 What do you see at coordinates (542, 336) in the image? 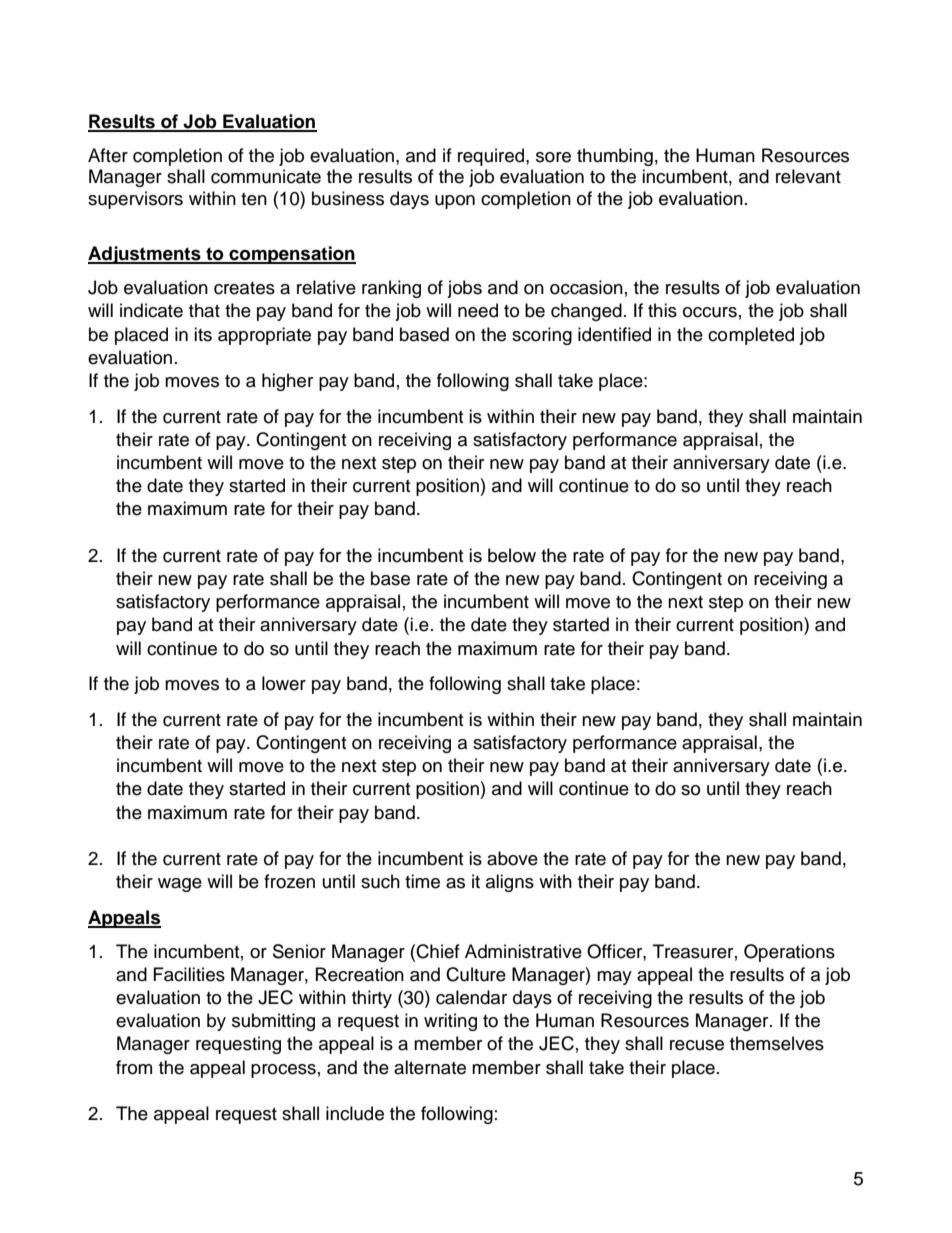
I see `scoring` at bounding box center [542, 336].
